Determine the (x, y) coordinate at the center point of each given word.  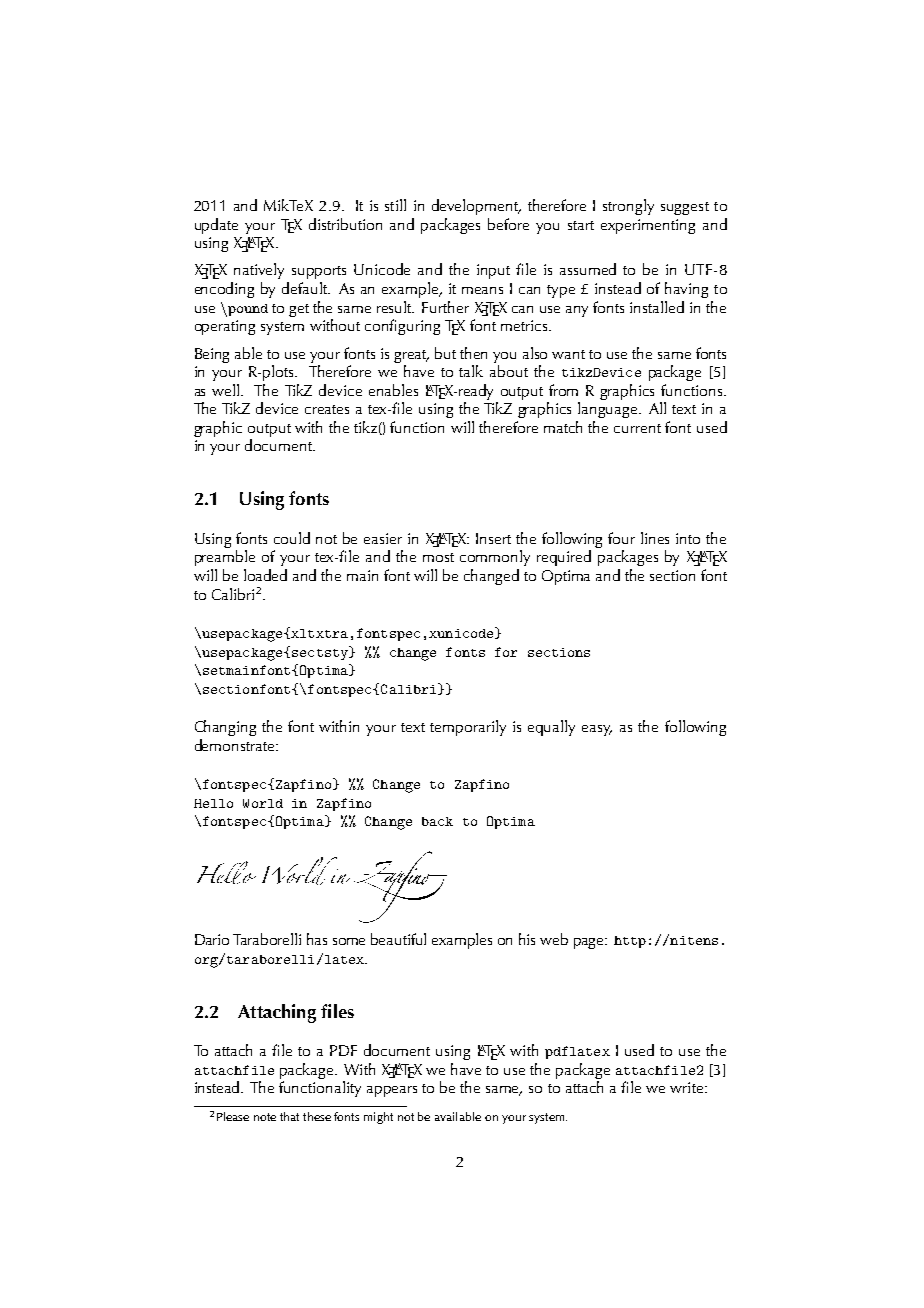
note (265, 1117)
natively (259, 271)
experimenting (648, 226)
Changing (225, 728)
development (476, 207)
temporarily (468, 728)
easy (597, 730)
